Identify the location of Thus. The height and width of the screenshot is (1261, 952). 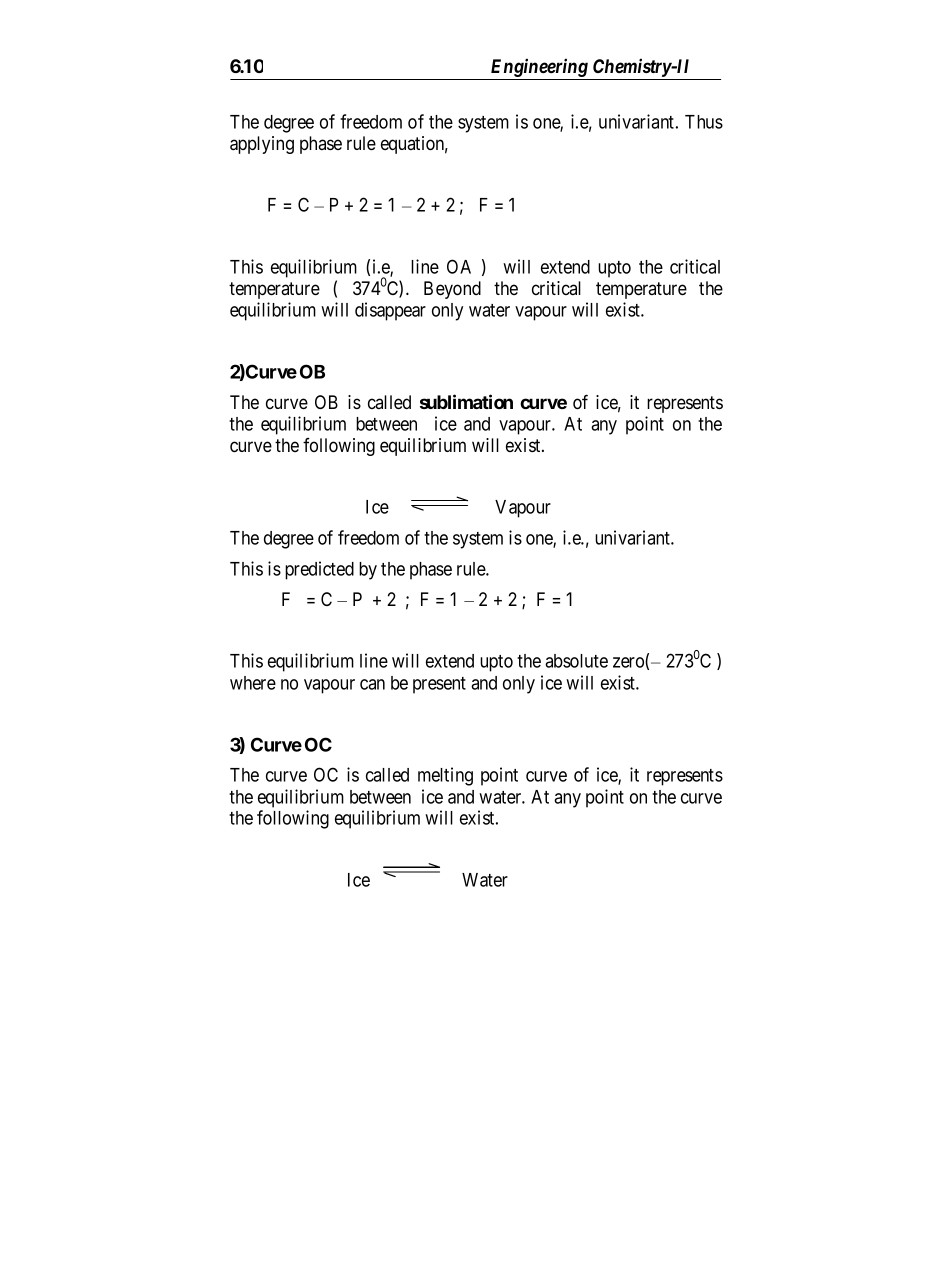
(704, 122).
